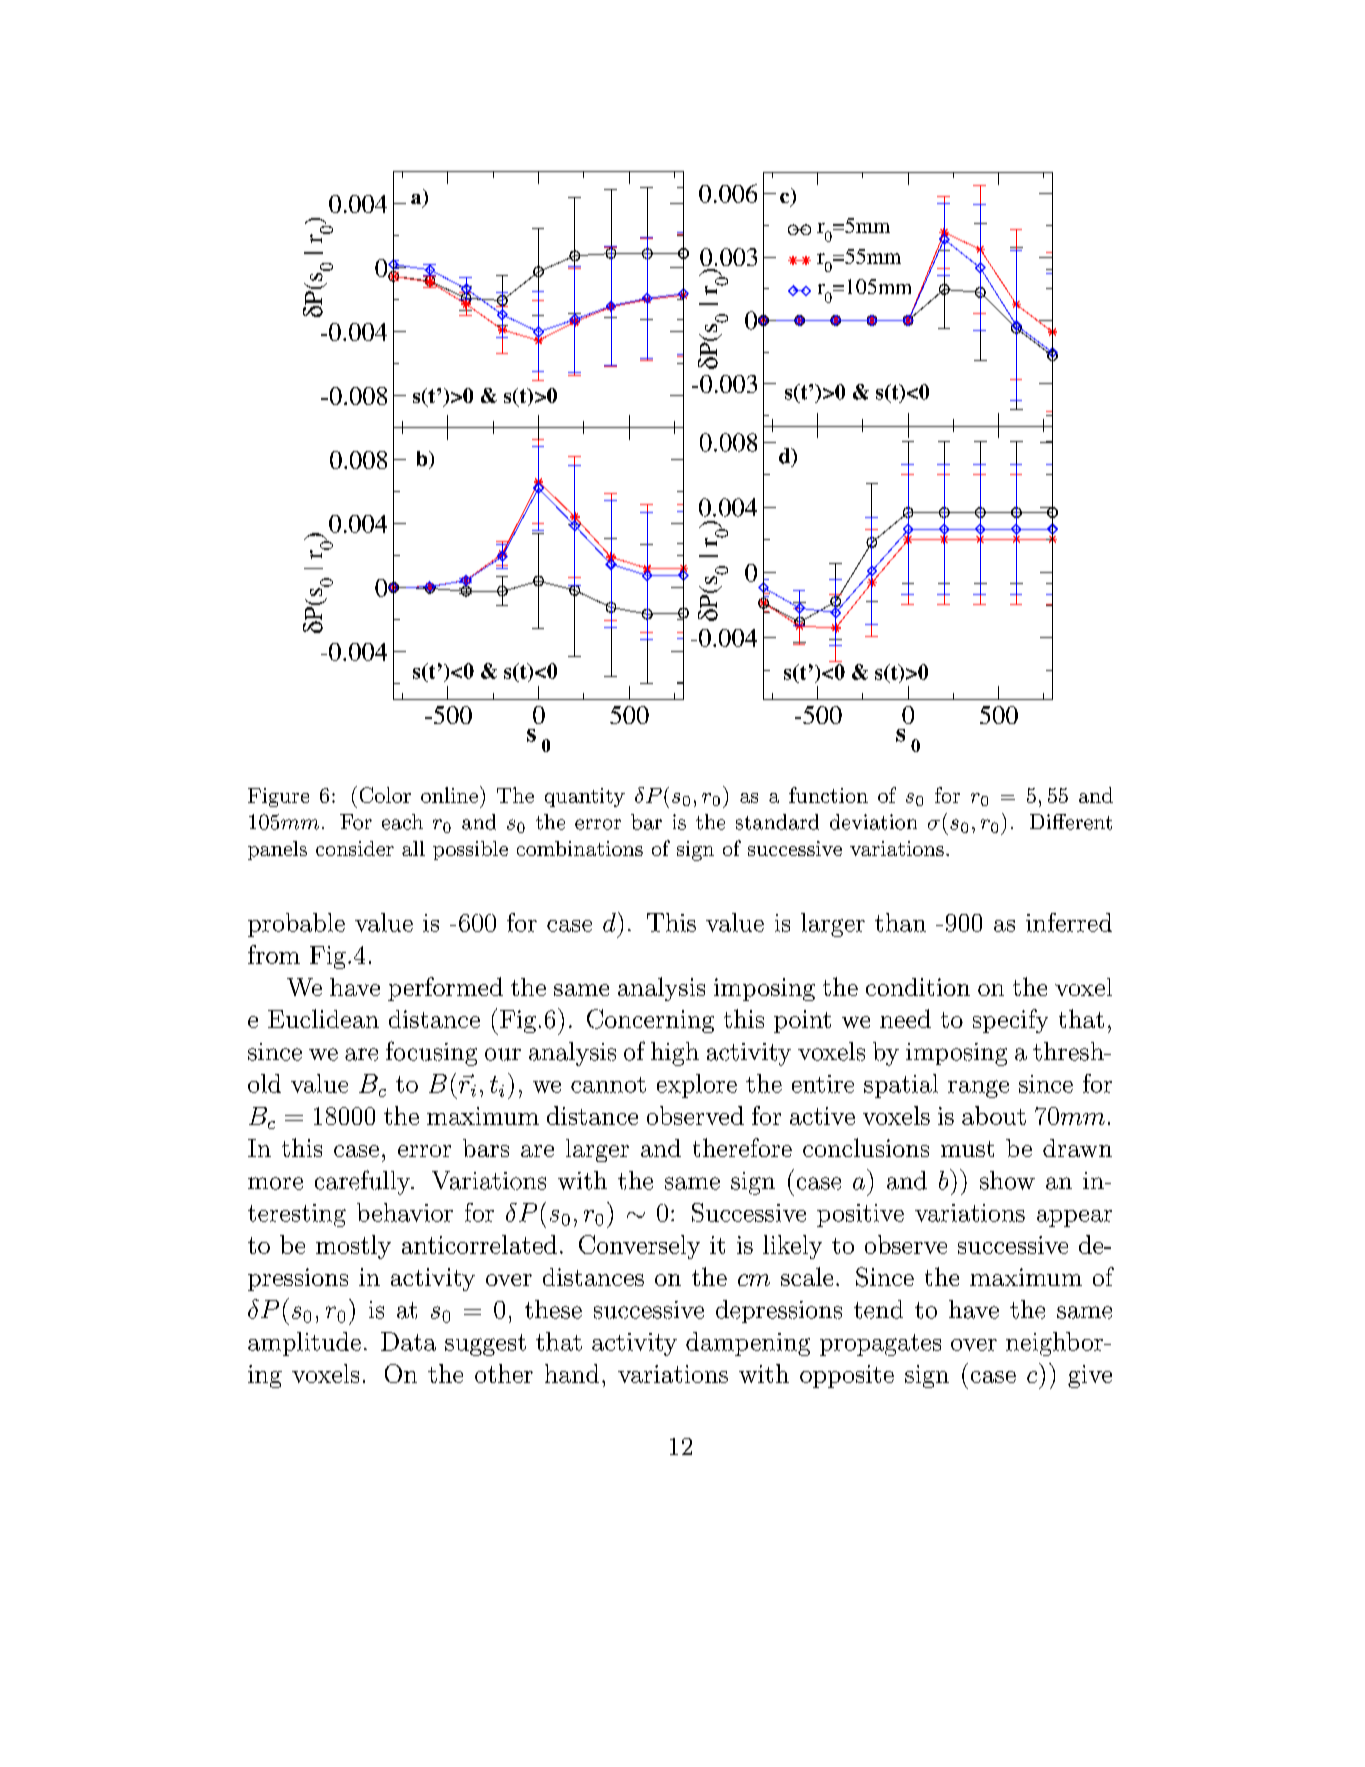 This screenshot has width=1365, height=1767. Describe the element at coordinates (431, 1053) in the screenshot. I see `focusing` at that location.
